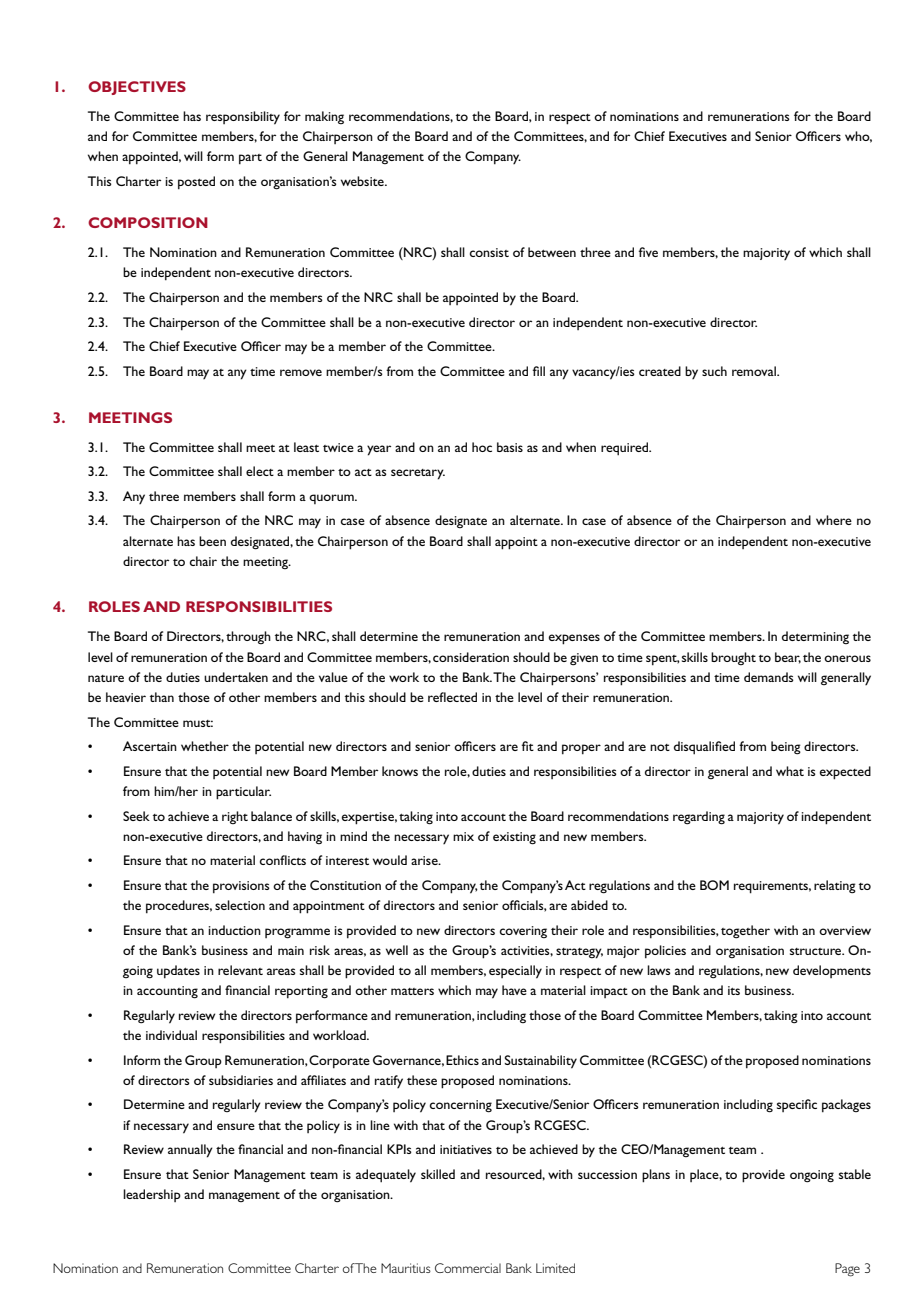 The height and width of the document is (1308, 924). Describe the element at coordinates (648, 252) in the document. I see `five` at that location.
